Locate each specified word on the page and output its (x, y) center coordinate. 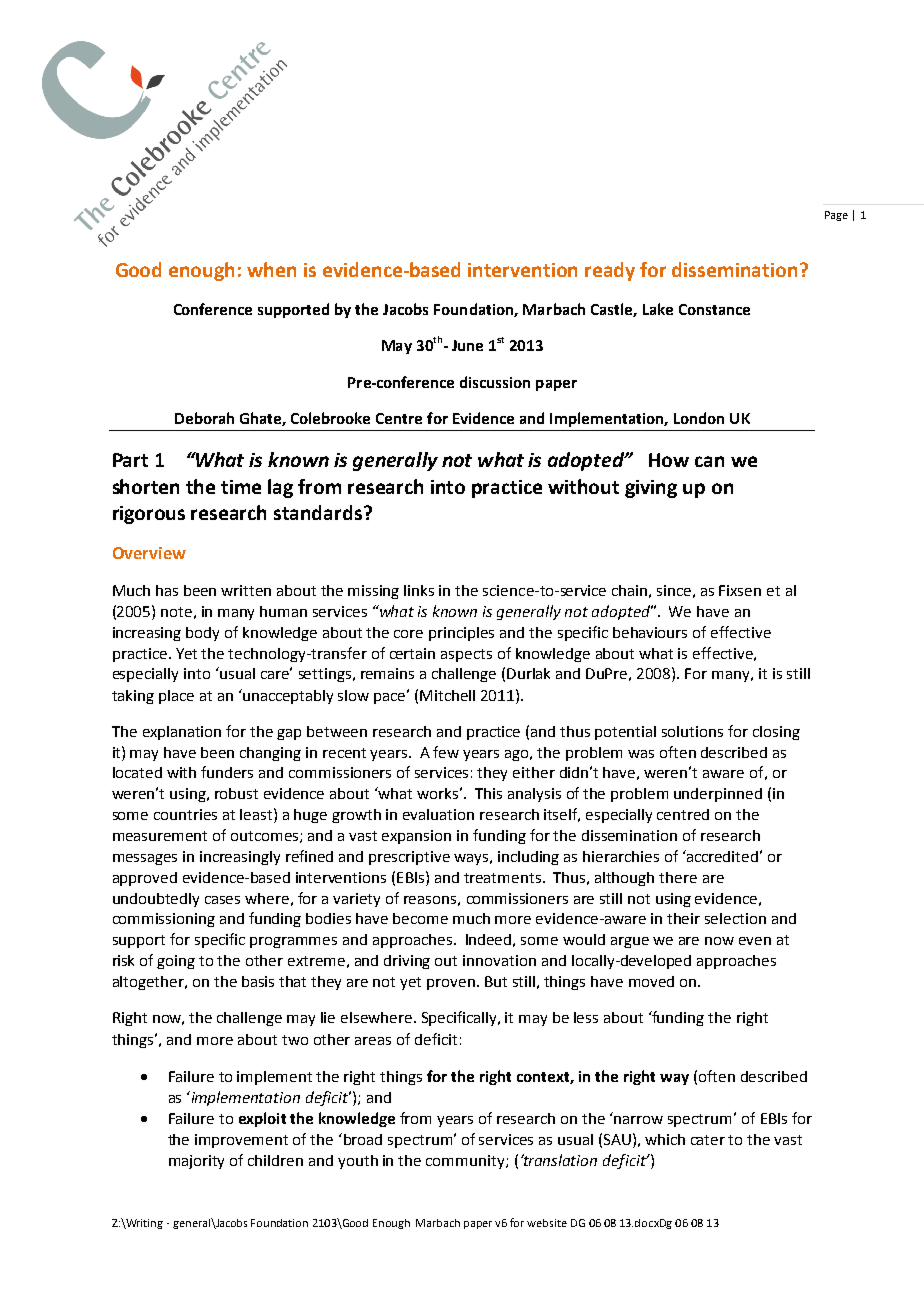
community (466, 1162)
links (419, 590)
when (271, 269)
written (246, 590)
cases (222, 900)
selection (735, 918)
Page (836, 216)
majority (196, 1162)
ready (610, 271)
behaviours (650, 632)
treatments (502, 878)
